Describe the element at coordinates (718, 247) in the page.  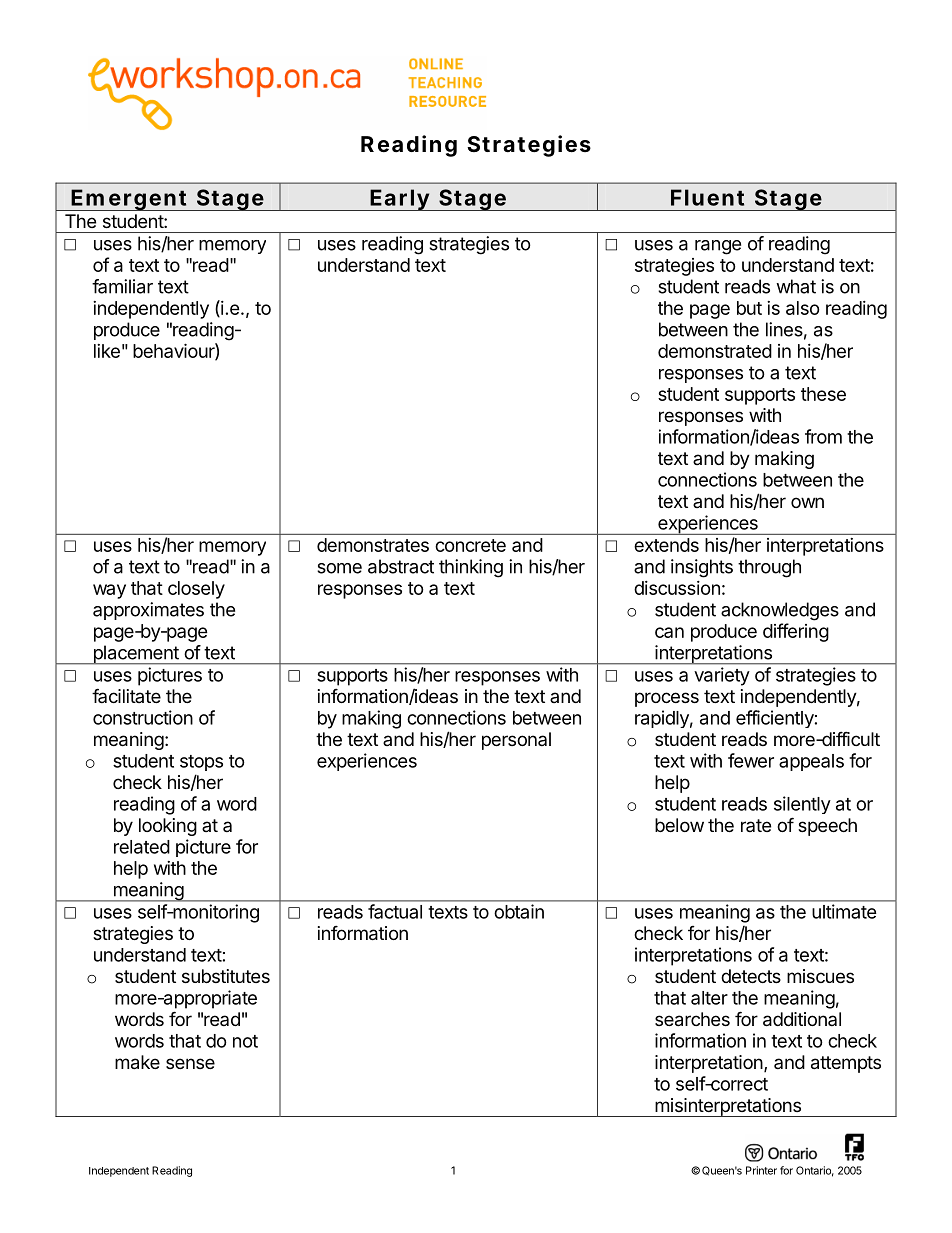
I see `range` at that location.
